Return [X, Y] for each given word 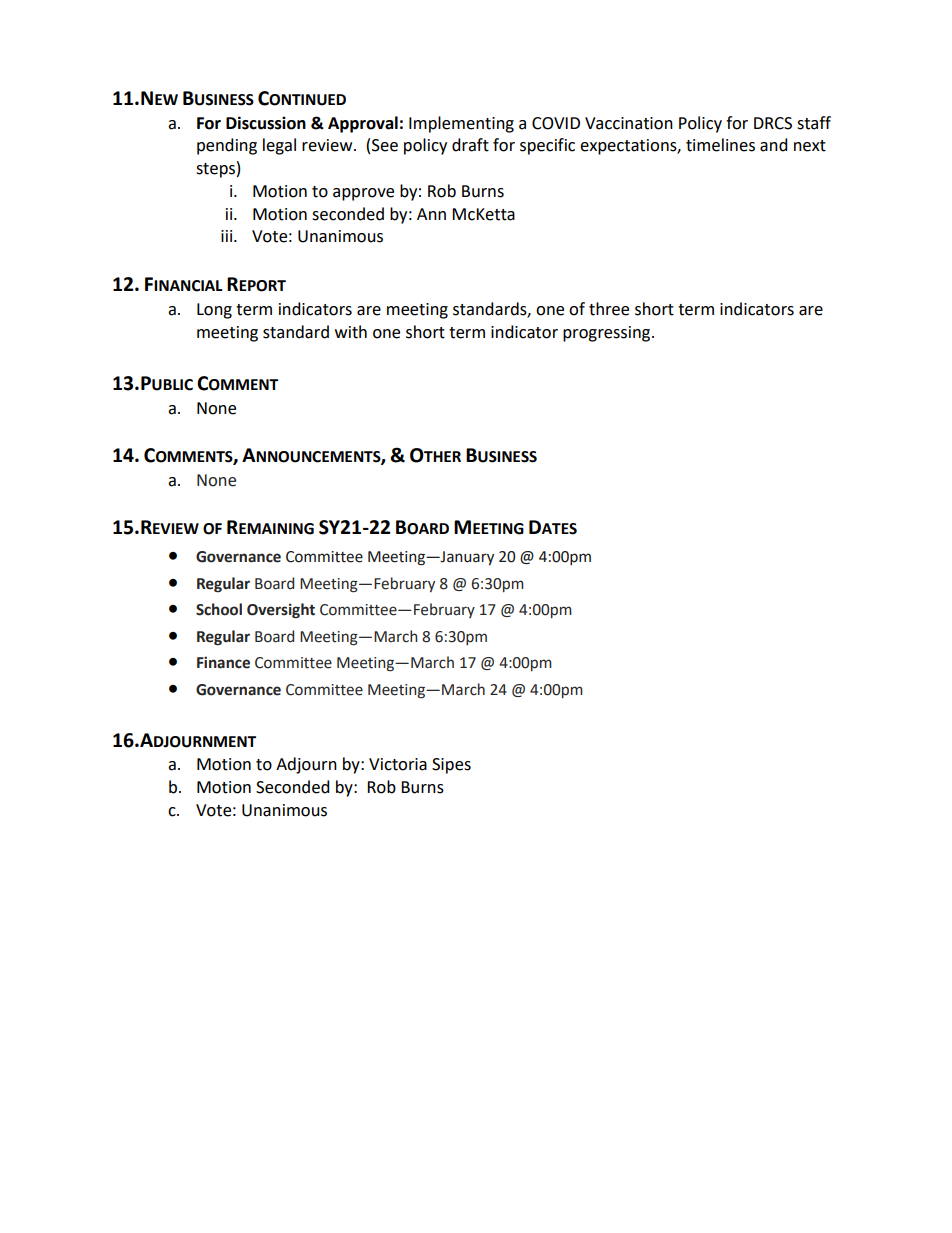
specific [547, 146]
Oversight [281, 611]
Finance [223, 662]
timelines [720, 145]
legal [279, 146]
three [609, 309]
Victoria [398, 764]
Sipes [451, 766]
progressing [608, 334]
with [351, 332]
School [219, 609]
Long [214, 311]
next [810, 146]
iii [228, 236]
